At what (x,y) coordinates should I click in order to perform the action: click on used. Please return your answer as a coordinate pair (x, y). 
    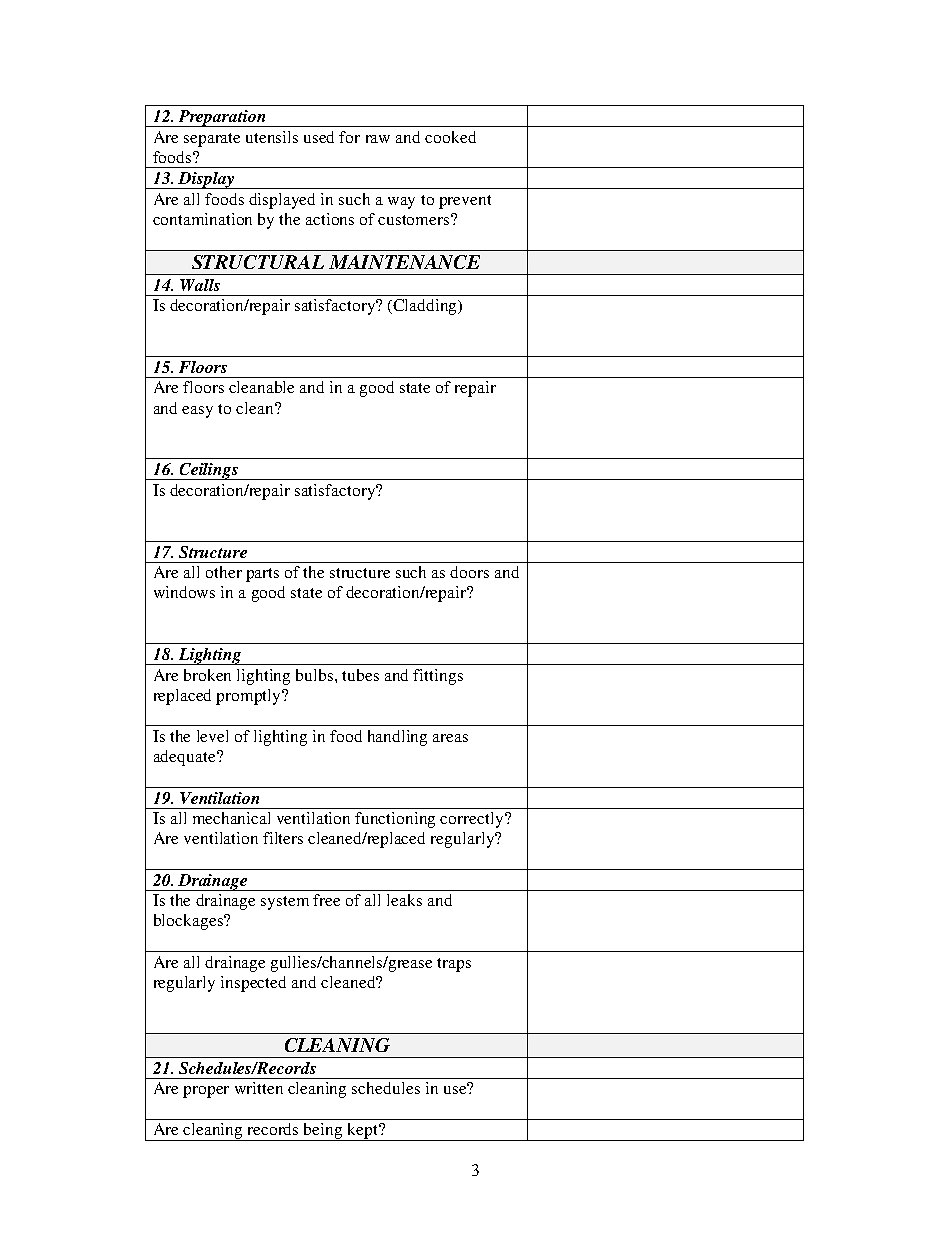
    Looking at the image, I should click on (319, 137).
